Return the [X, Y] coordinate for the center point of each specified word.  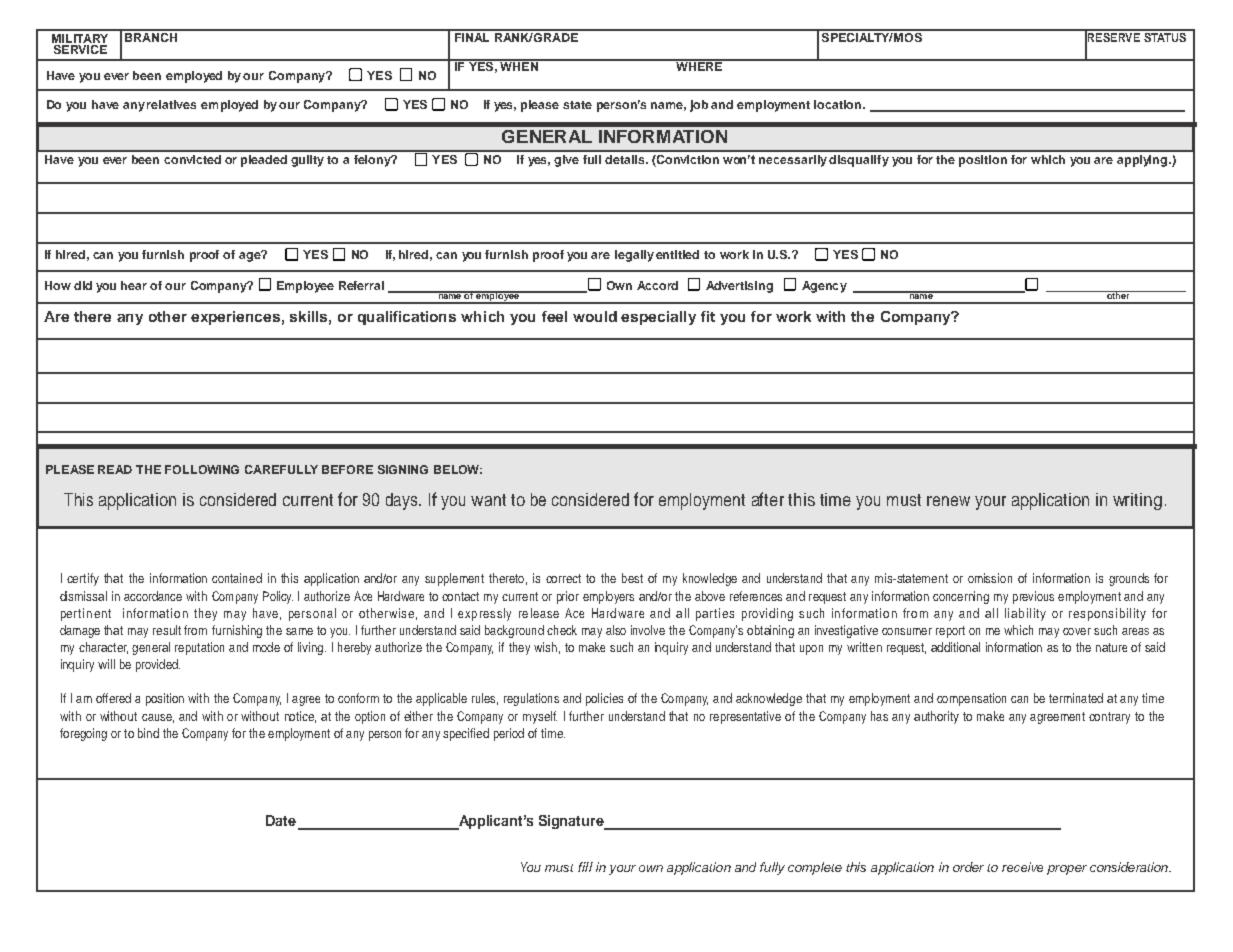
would [595, 316]
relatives [171, 104]
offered [113, 698]
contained [237, 578]
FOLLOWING [202, 469]
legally [634, 256]
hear [134, 285]
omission [990, 578]
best [632, 578]
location [839, 104]
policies [604, 699]
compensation [971, 699]
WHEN [519, 65]
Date [281, 820]
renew [948, 501]
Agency [824, 287]
